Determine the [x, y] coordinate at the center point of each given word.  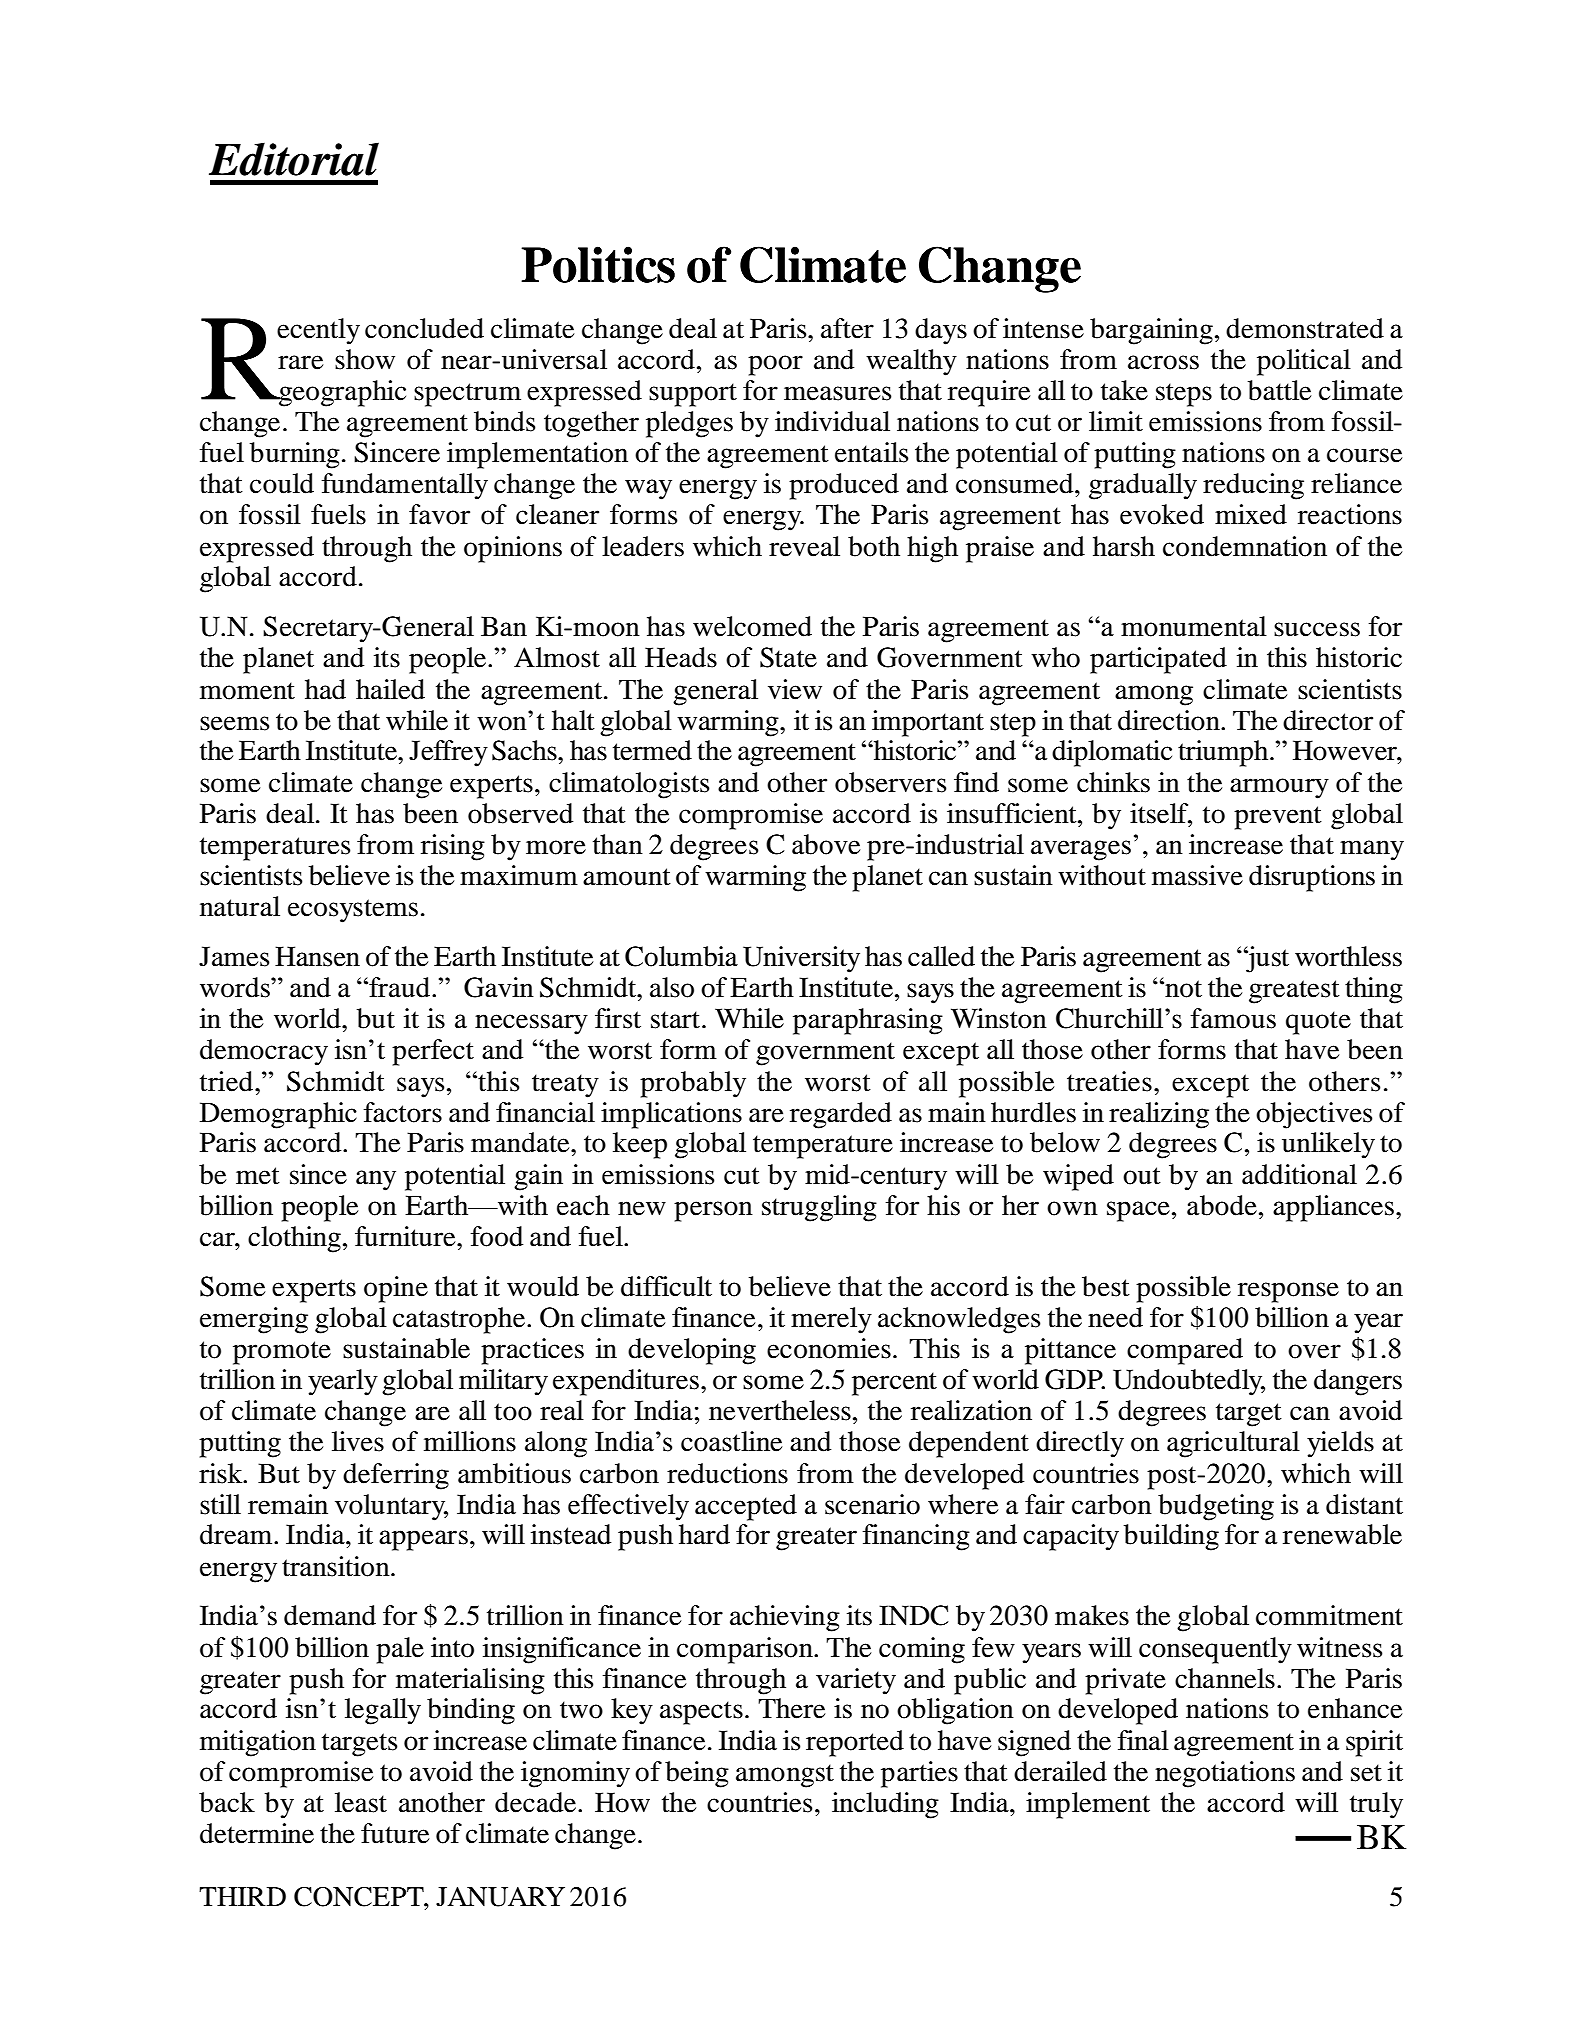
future [395, 1833]
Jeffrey [448, 753]
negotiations [1225, 1774]
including [885, 1805]
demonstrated [1305, 328]
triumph [1224, 753]
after [847, 328]
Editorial [294, 159]
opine [396, 1289]
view [795, 689]
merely [831, 1320]
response [1288, 1292]
